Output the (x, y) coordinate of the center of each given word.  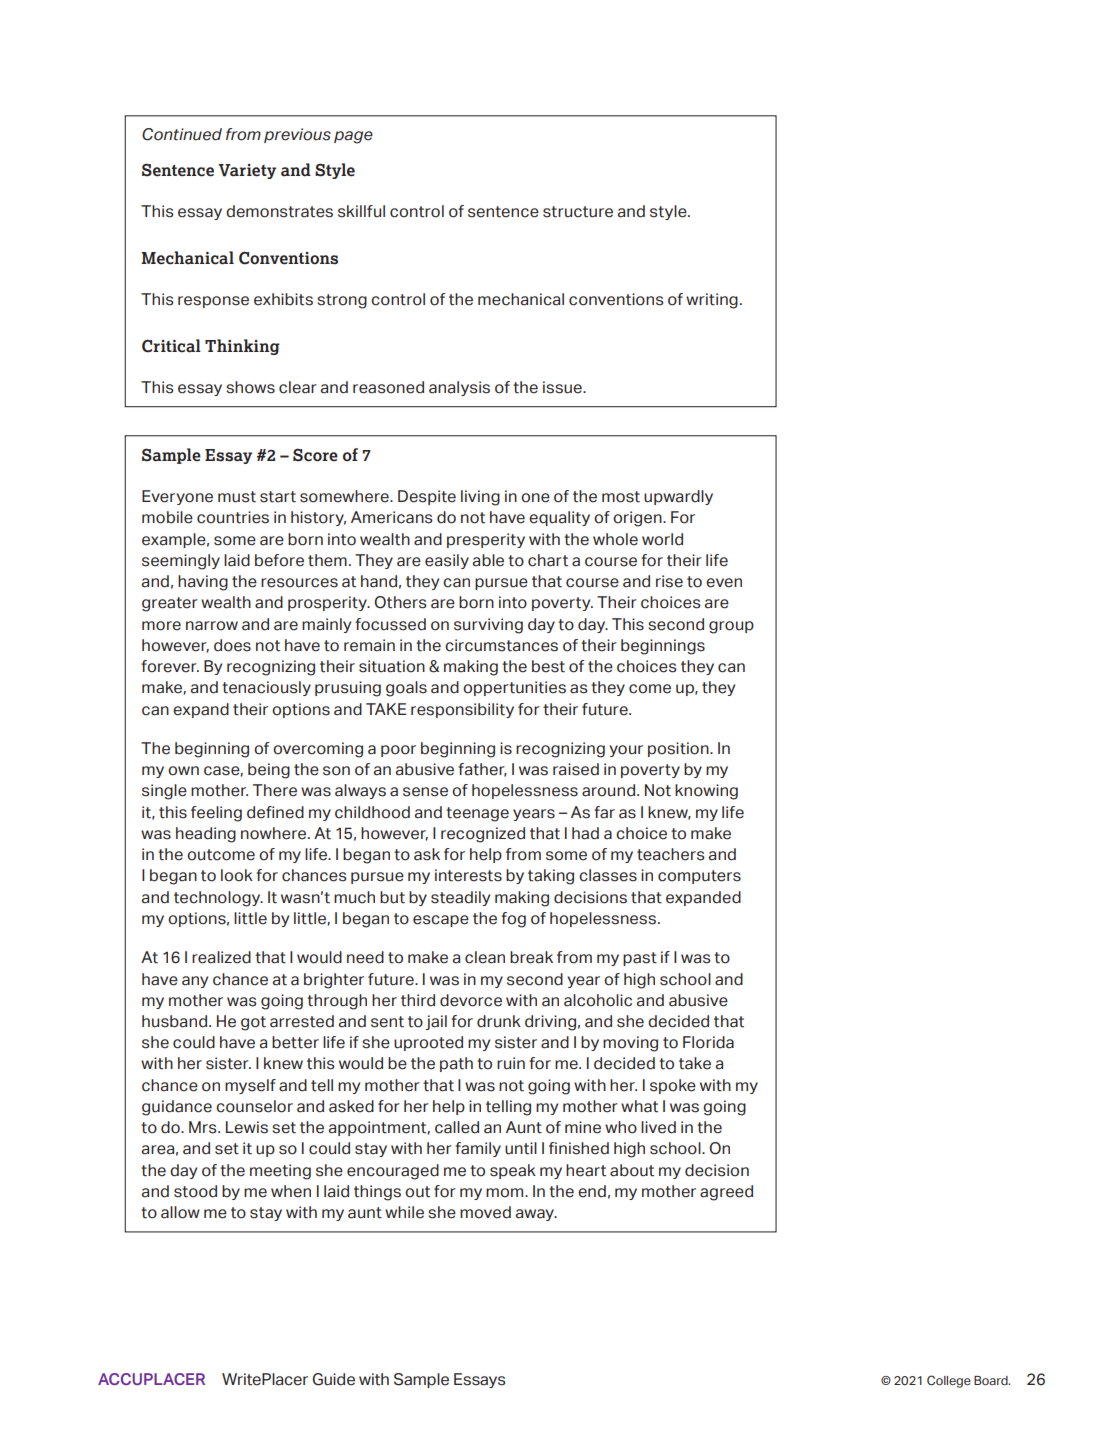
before (279, 560)
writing (712, 301)
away (536, 1215)
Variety (247, 171)
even (724, 583)
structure (578, 212)
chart (548, 560)
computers (699, 877)
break (531, 957)
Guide (333, 1379)
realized (221, 957)
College (949, 1381)
